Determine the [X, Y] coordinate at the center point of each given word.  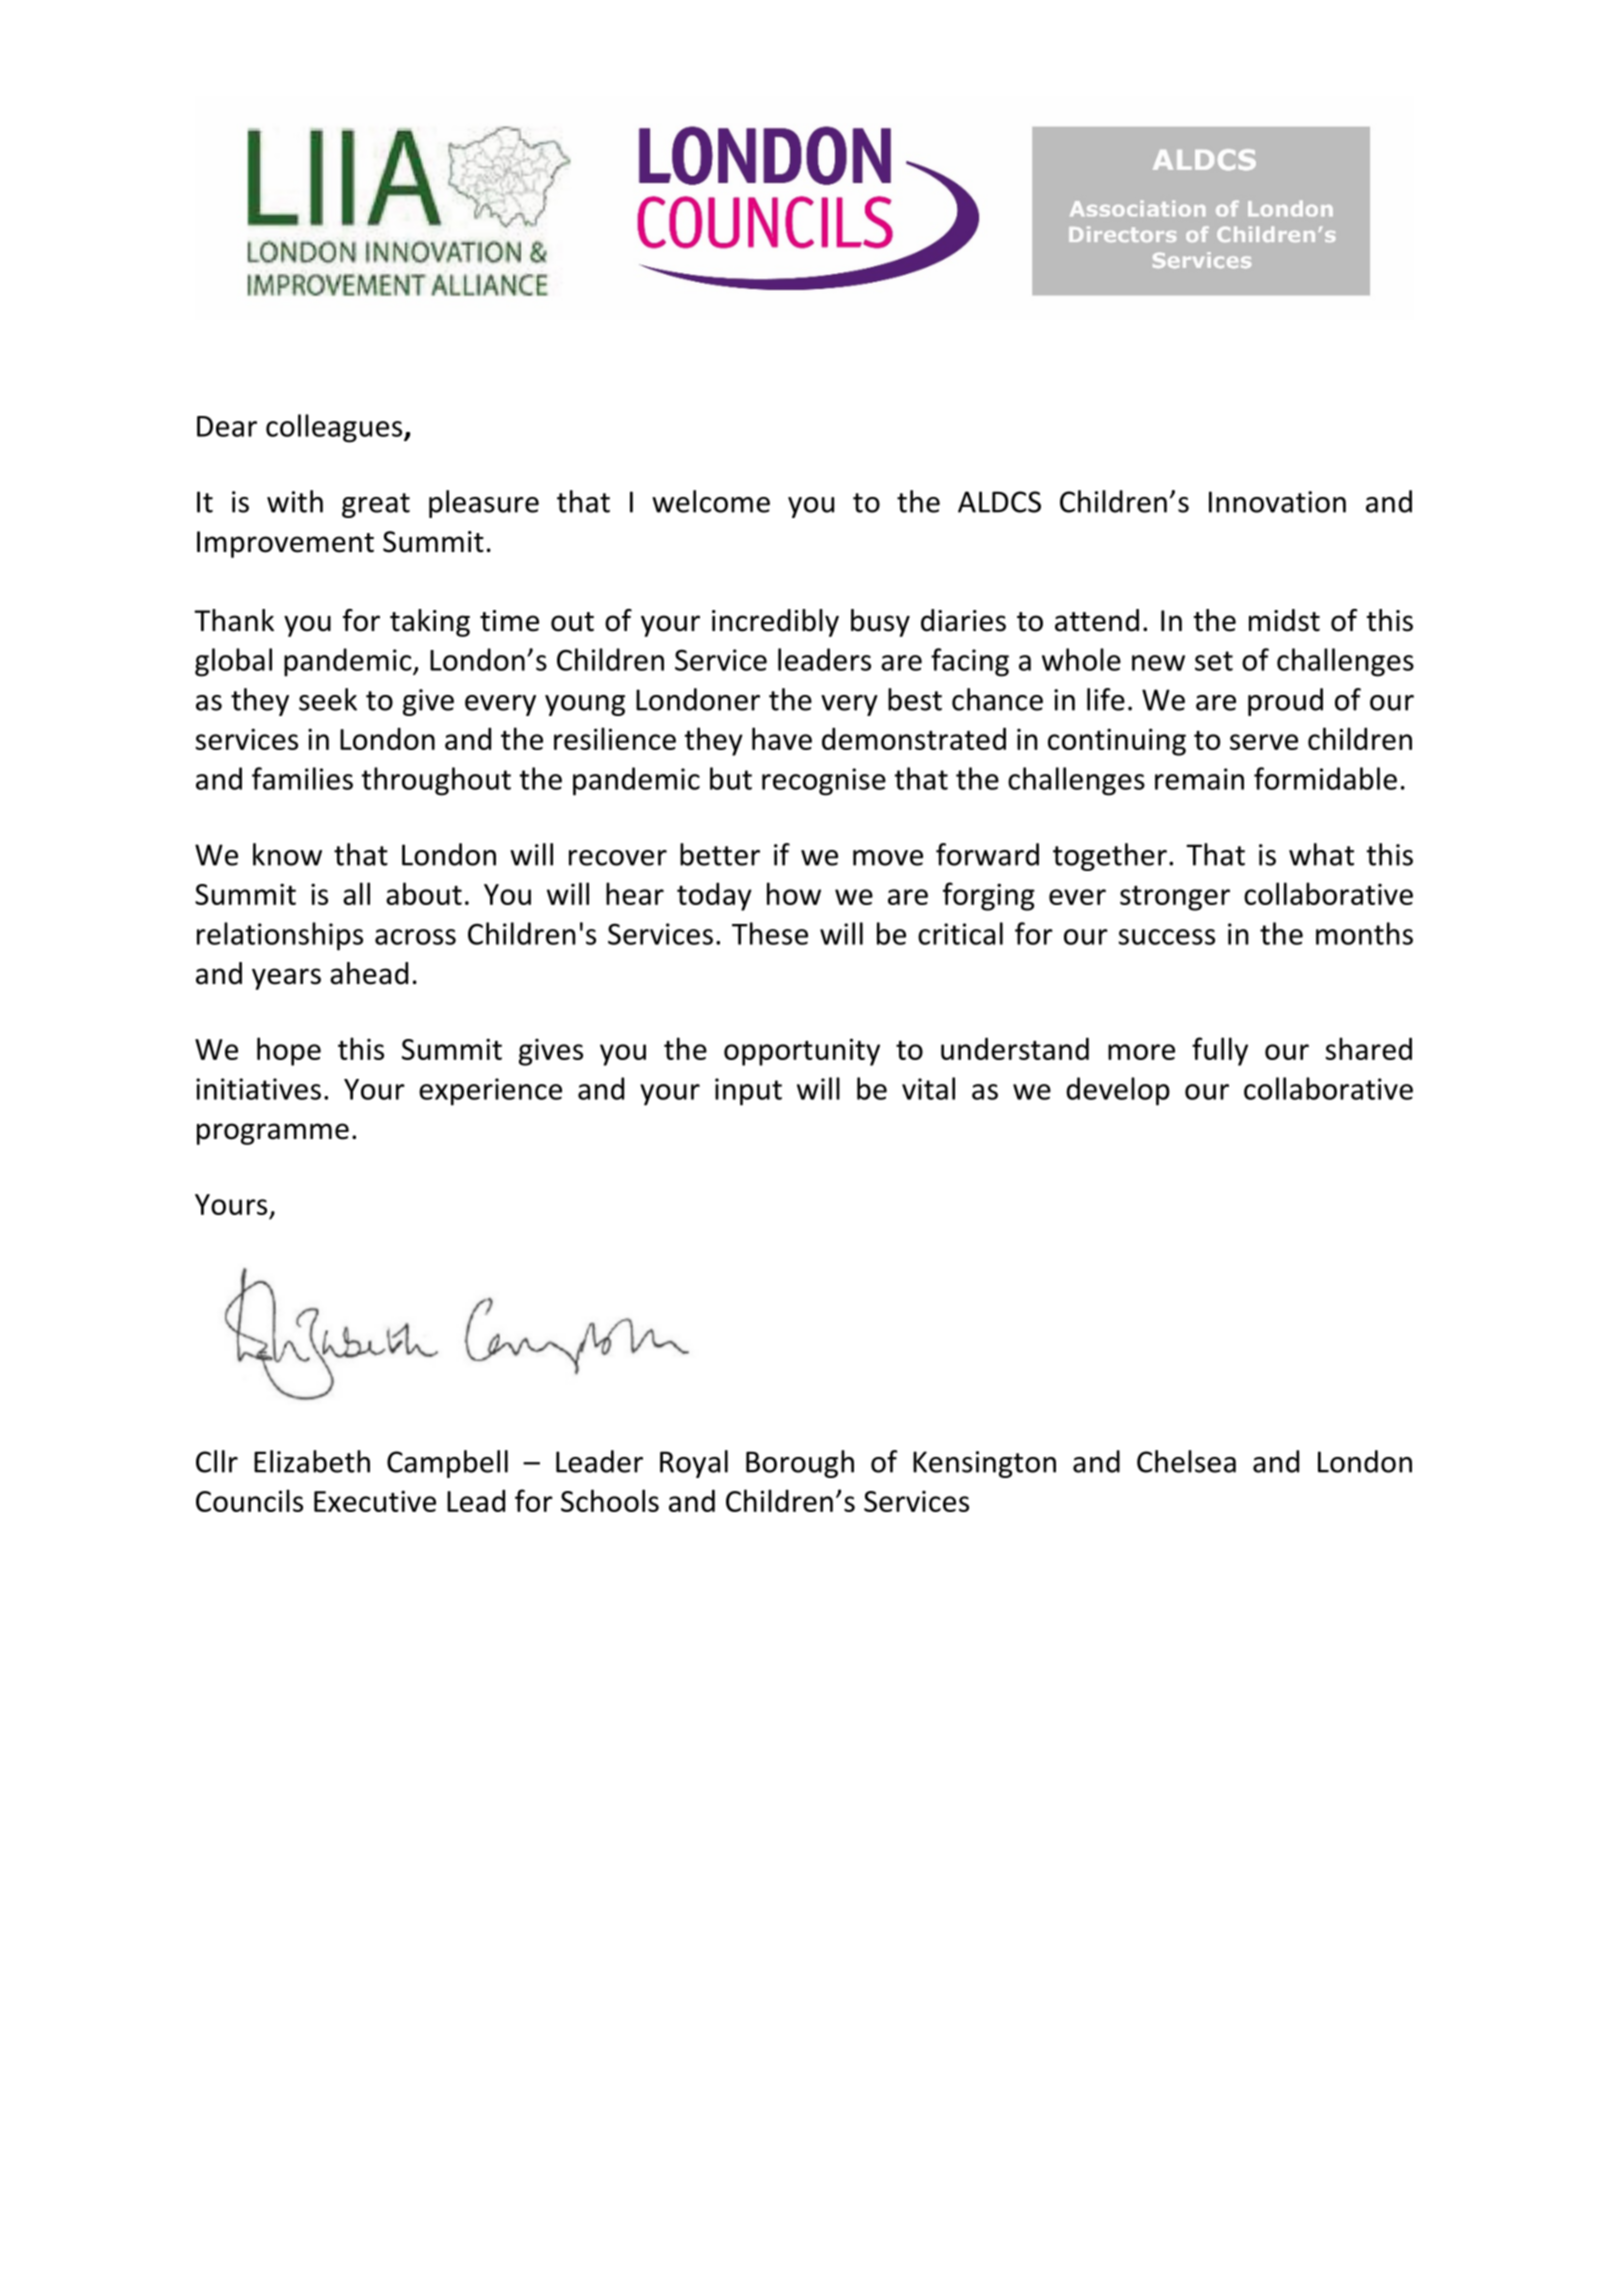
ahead [369, 973]
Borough [800, 1464]
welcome [711, 501]
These [770, 933]
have [782, 738]
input [748, 1092]
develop [1118, 1091]
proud [1285, 702]
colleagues [335, 428]
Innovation [1277, 502]
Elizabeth [312, 1461]
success [1166, 937]
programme [273, 1134]
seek [328, 699]
